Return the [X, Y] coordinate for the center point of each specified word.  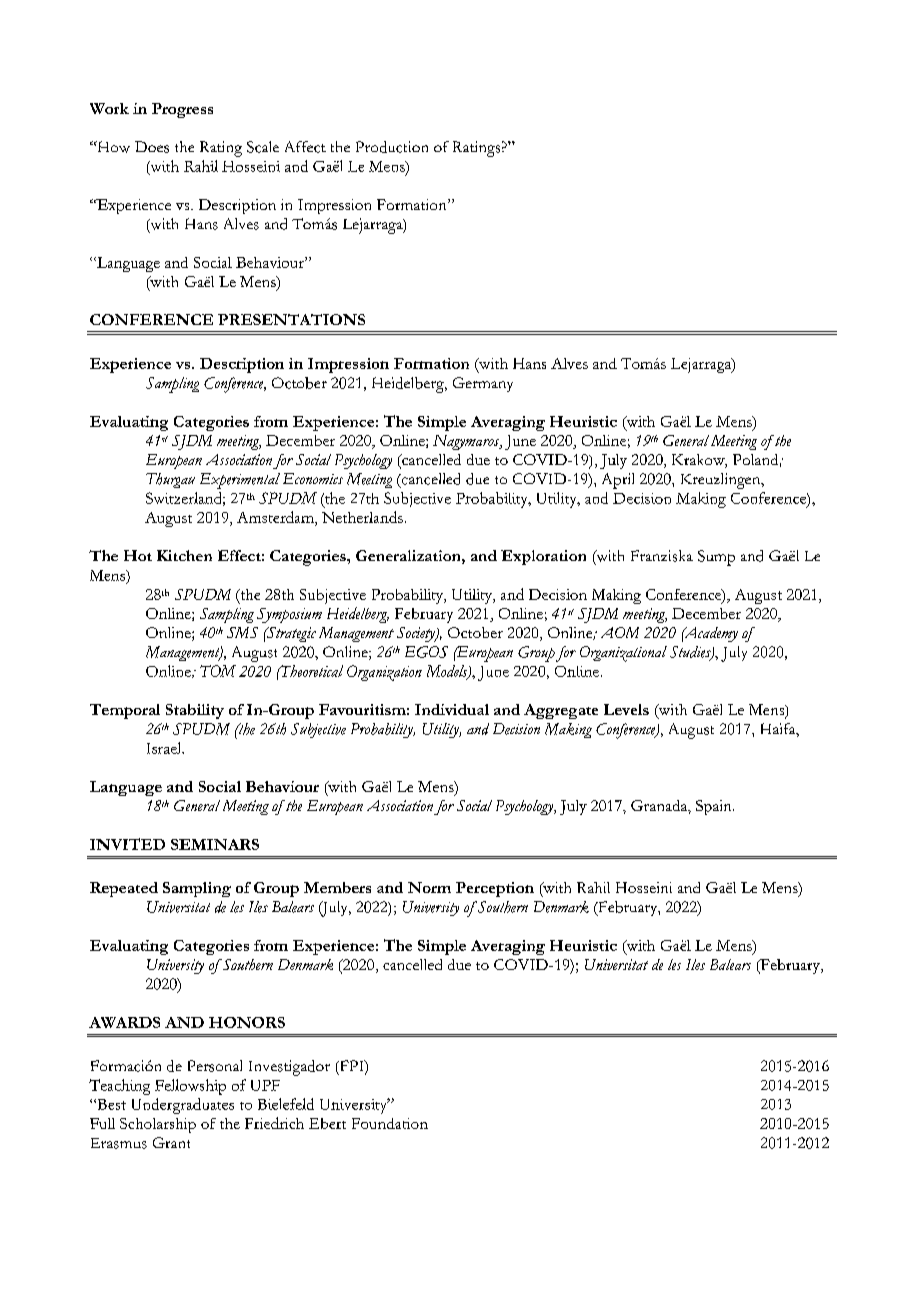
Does [152, 147]
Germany [483, 384]
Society [417, 634]
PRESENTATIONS [291, 319]
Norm [429, 887]
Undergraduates [183, 1106]
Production [392, 147]
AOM [620, 632]
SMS [242, 632]
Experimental [240, 481]
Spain [715, 807]
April [618, 481]
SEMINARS [215, 844]
